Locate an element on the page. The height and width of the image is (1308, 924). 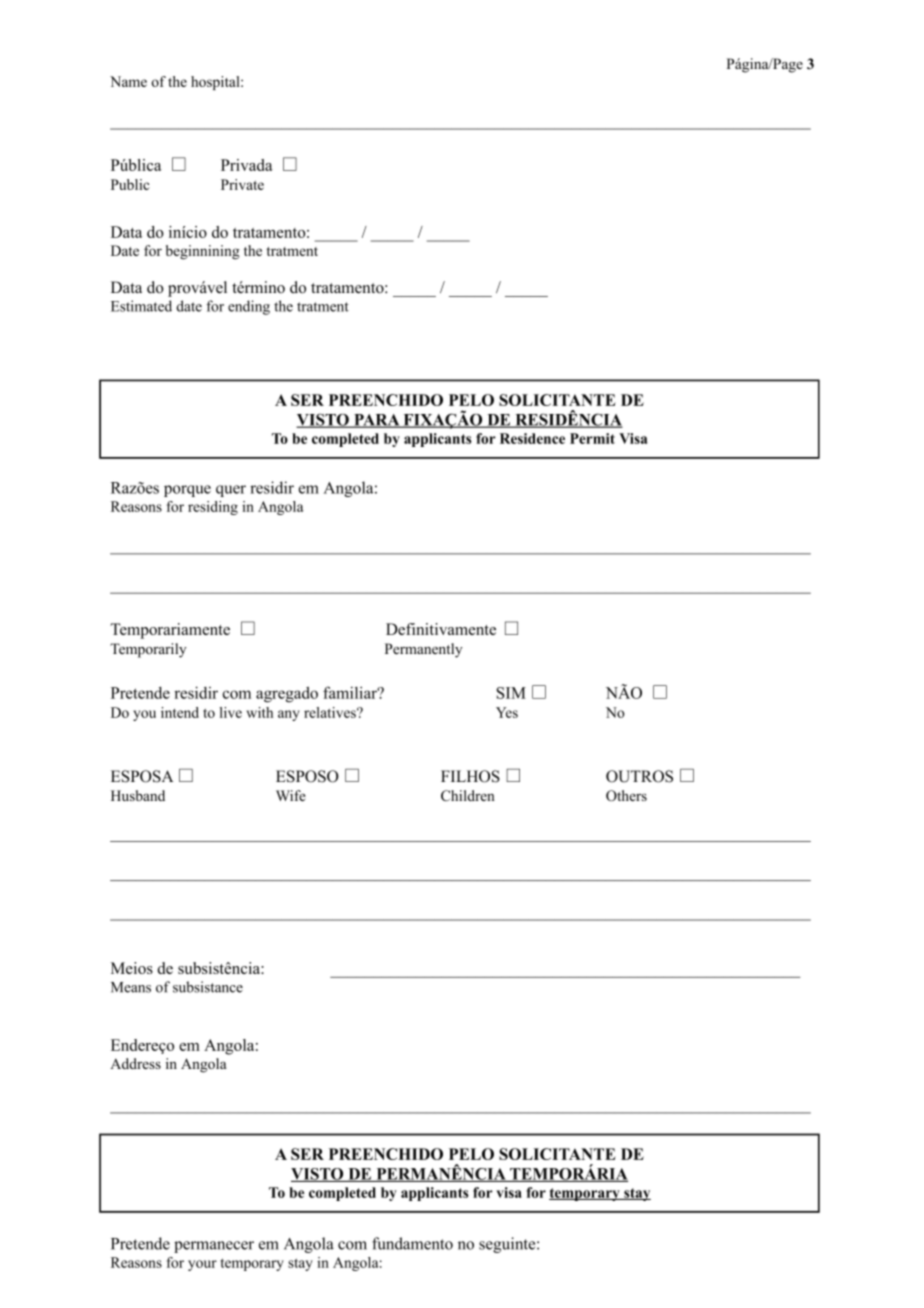
Name is located at coordinates (128, 81).
